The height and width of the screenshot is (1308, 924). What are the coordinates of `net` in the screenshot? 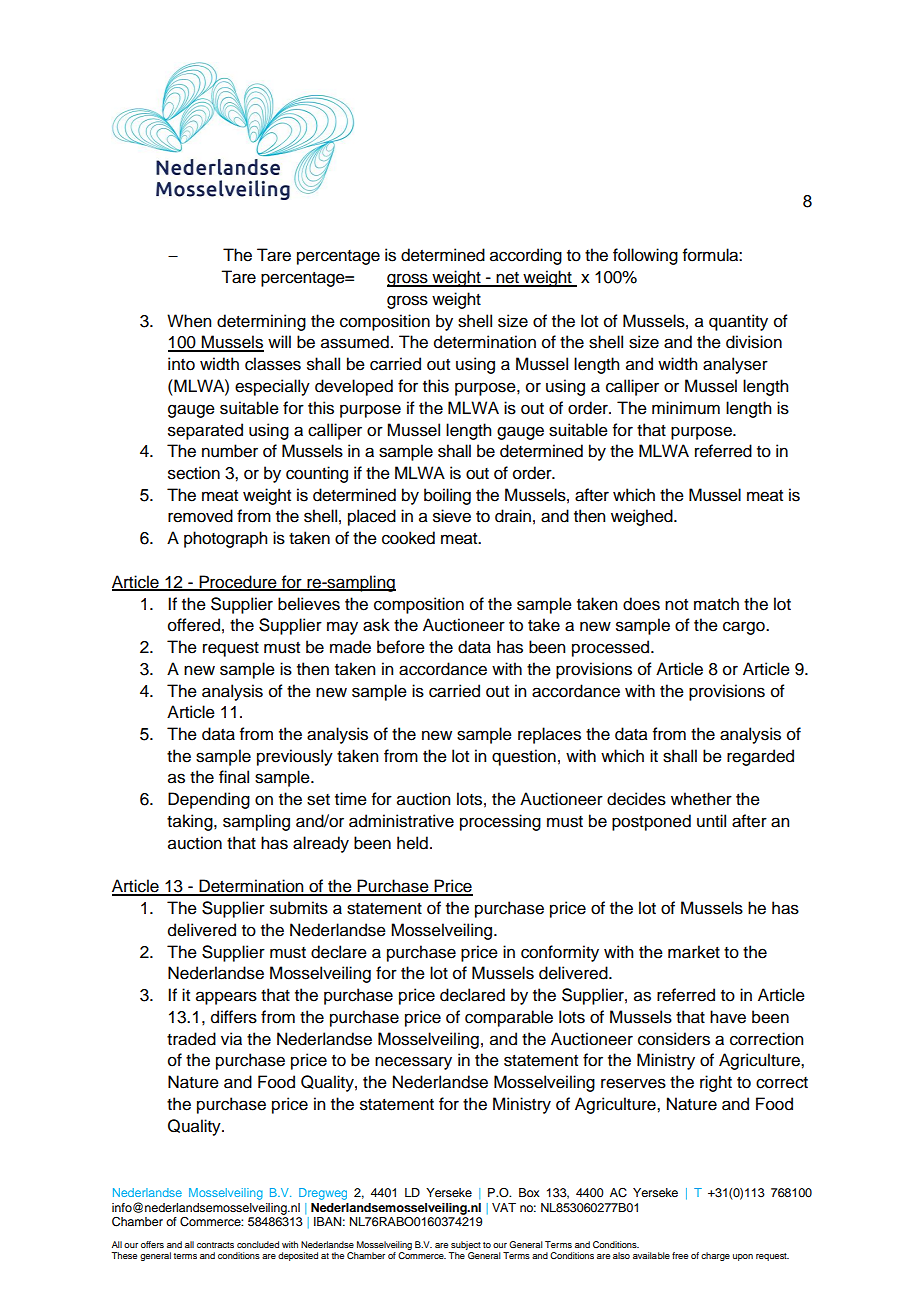 It's located at (507, 279).
